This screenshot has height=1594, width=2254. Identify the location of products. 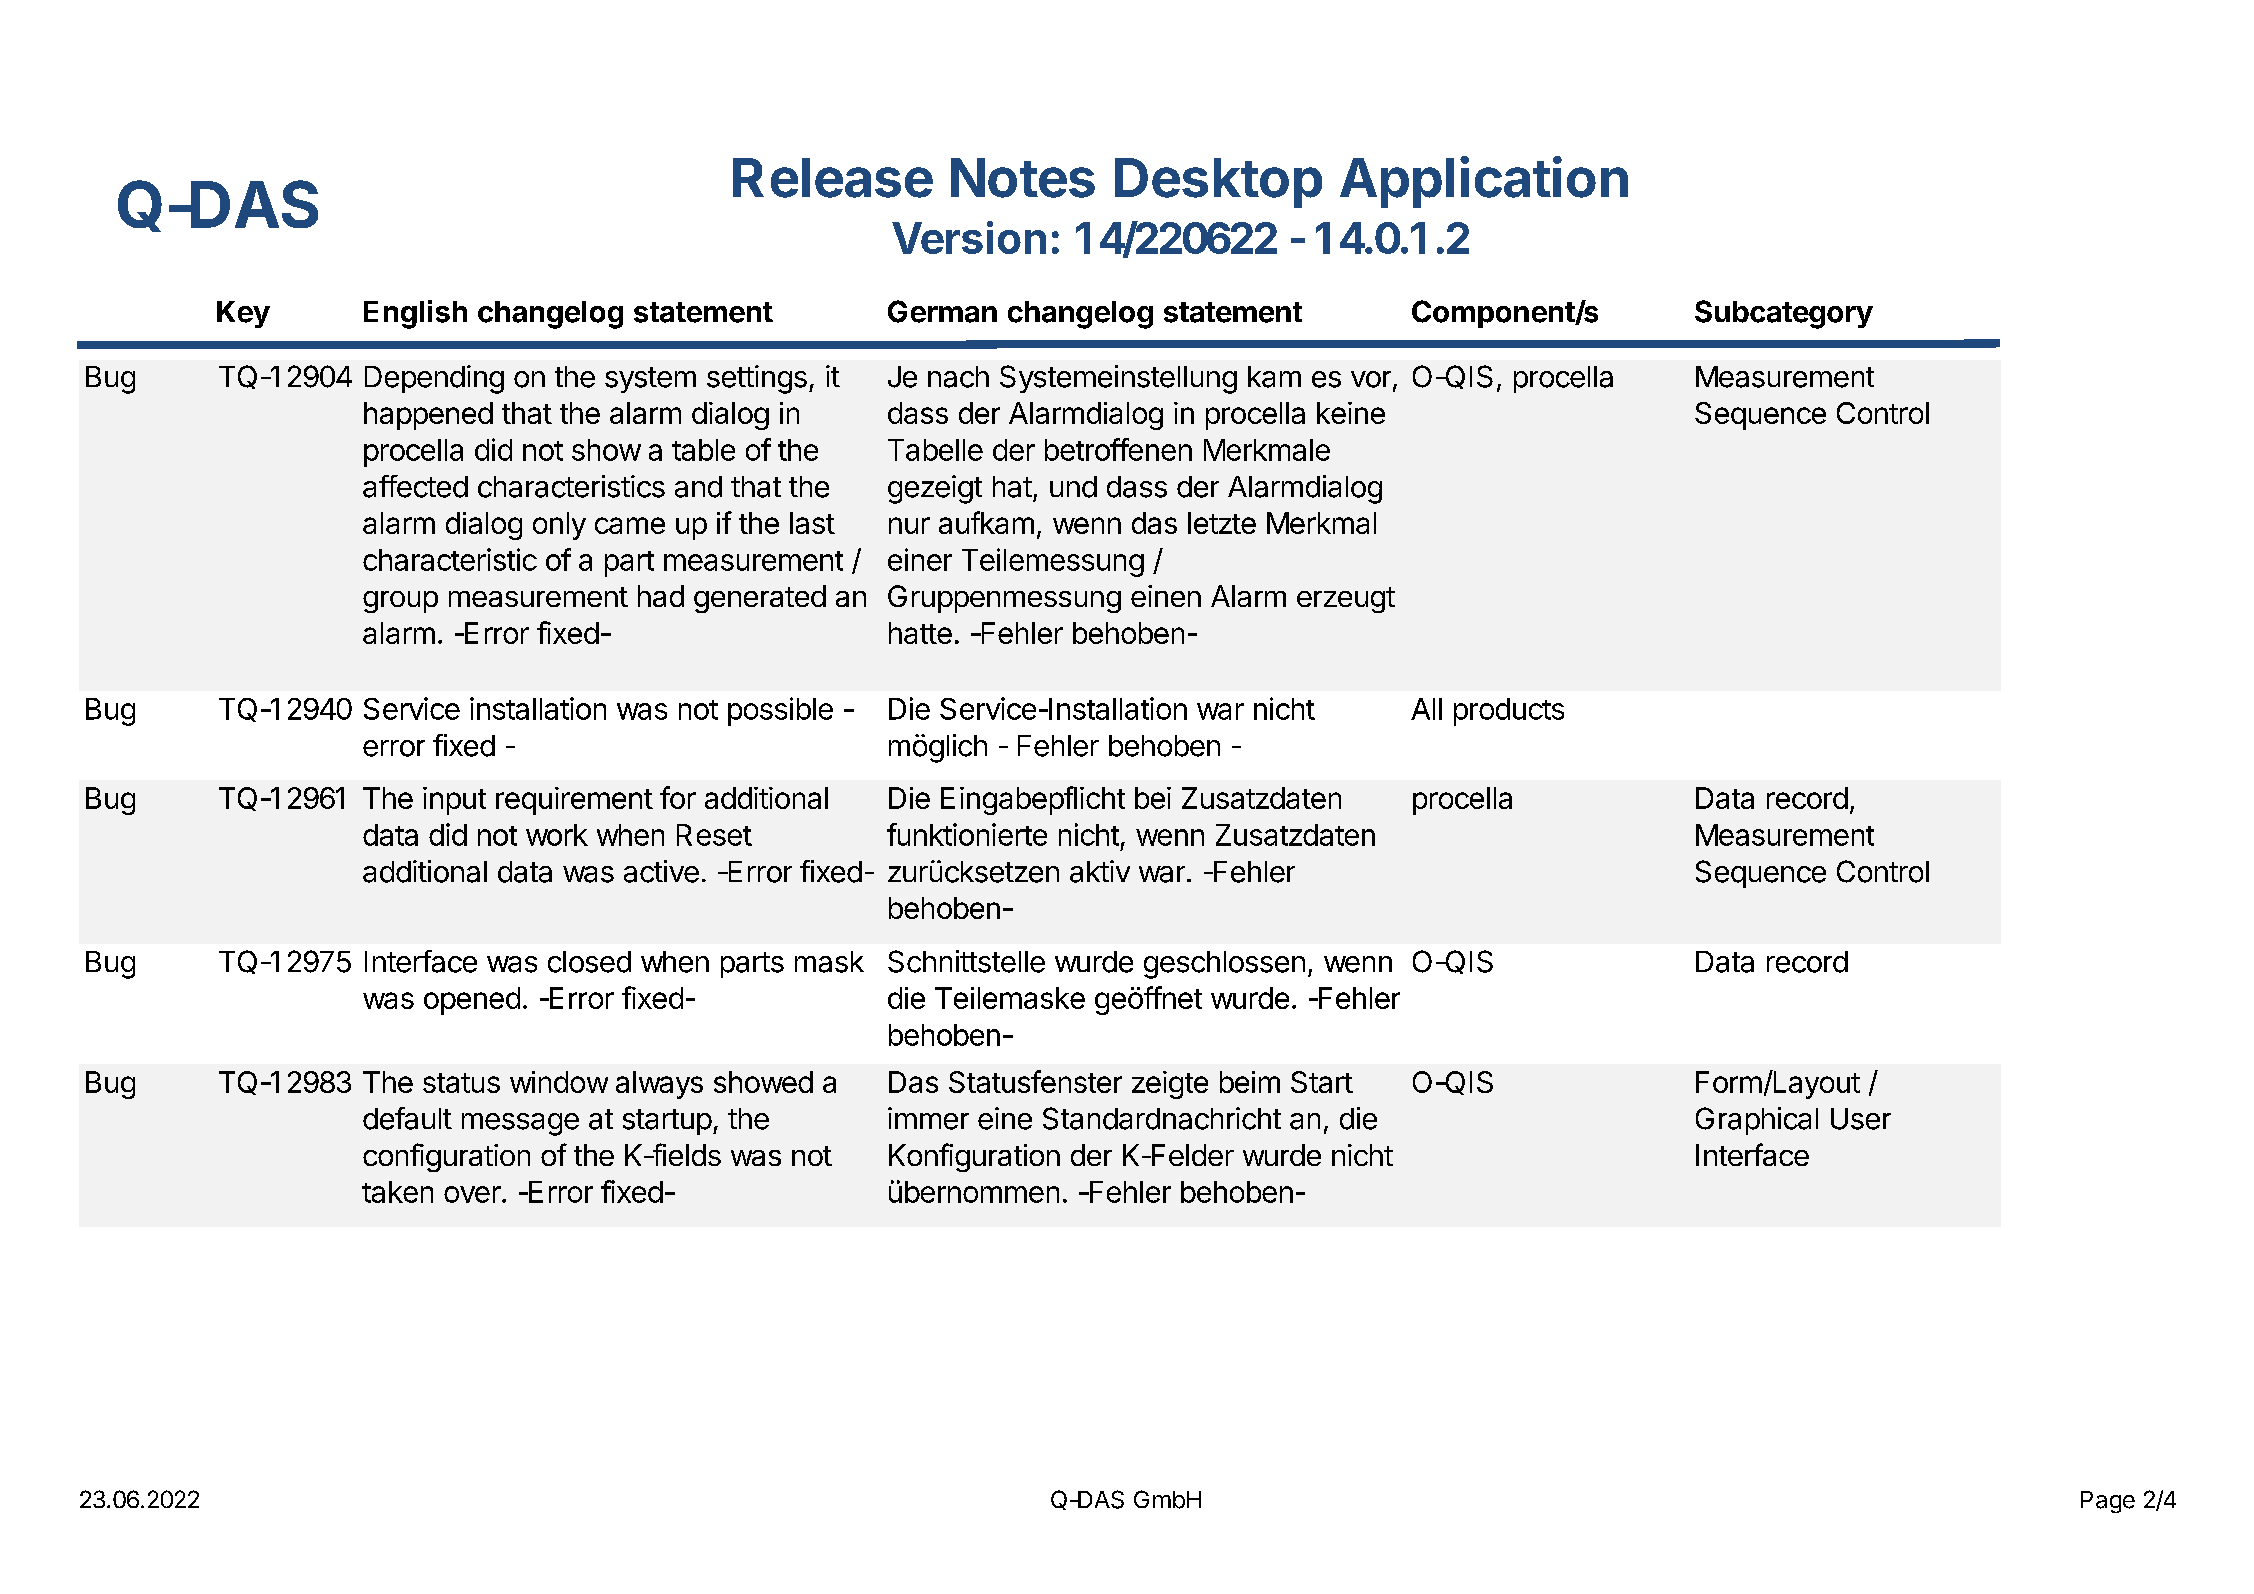
(1509, 712).
